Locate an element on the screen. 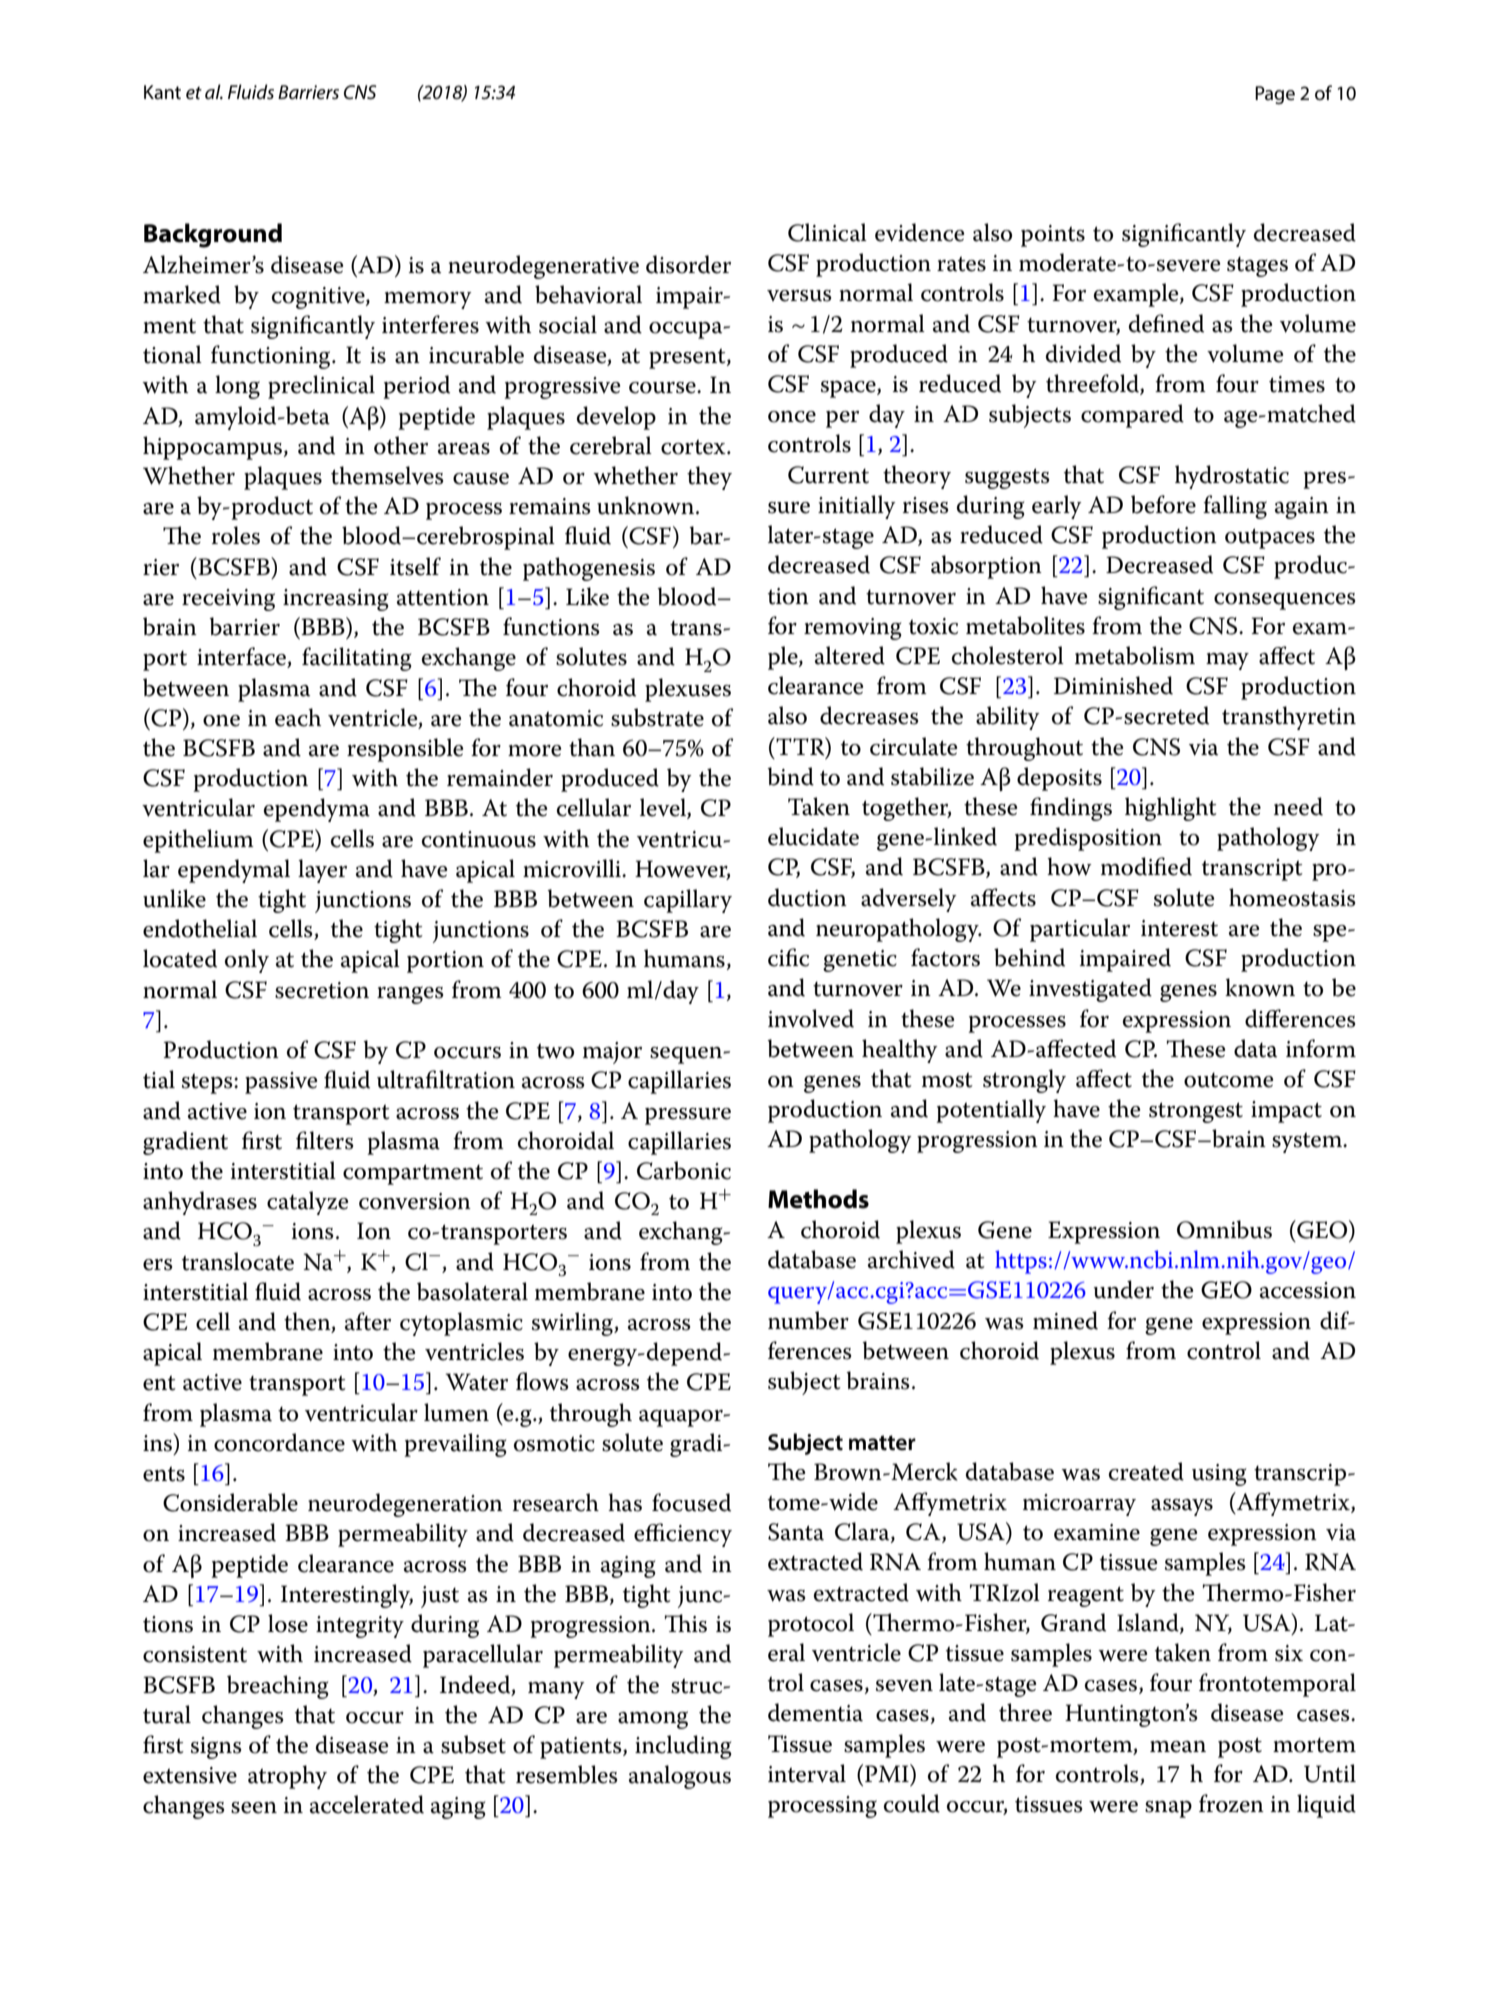 This screenshot has width=1499, height=1991. after is located at coordinates (368, 1321).
